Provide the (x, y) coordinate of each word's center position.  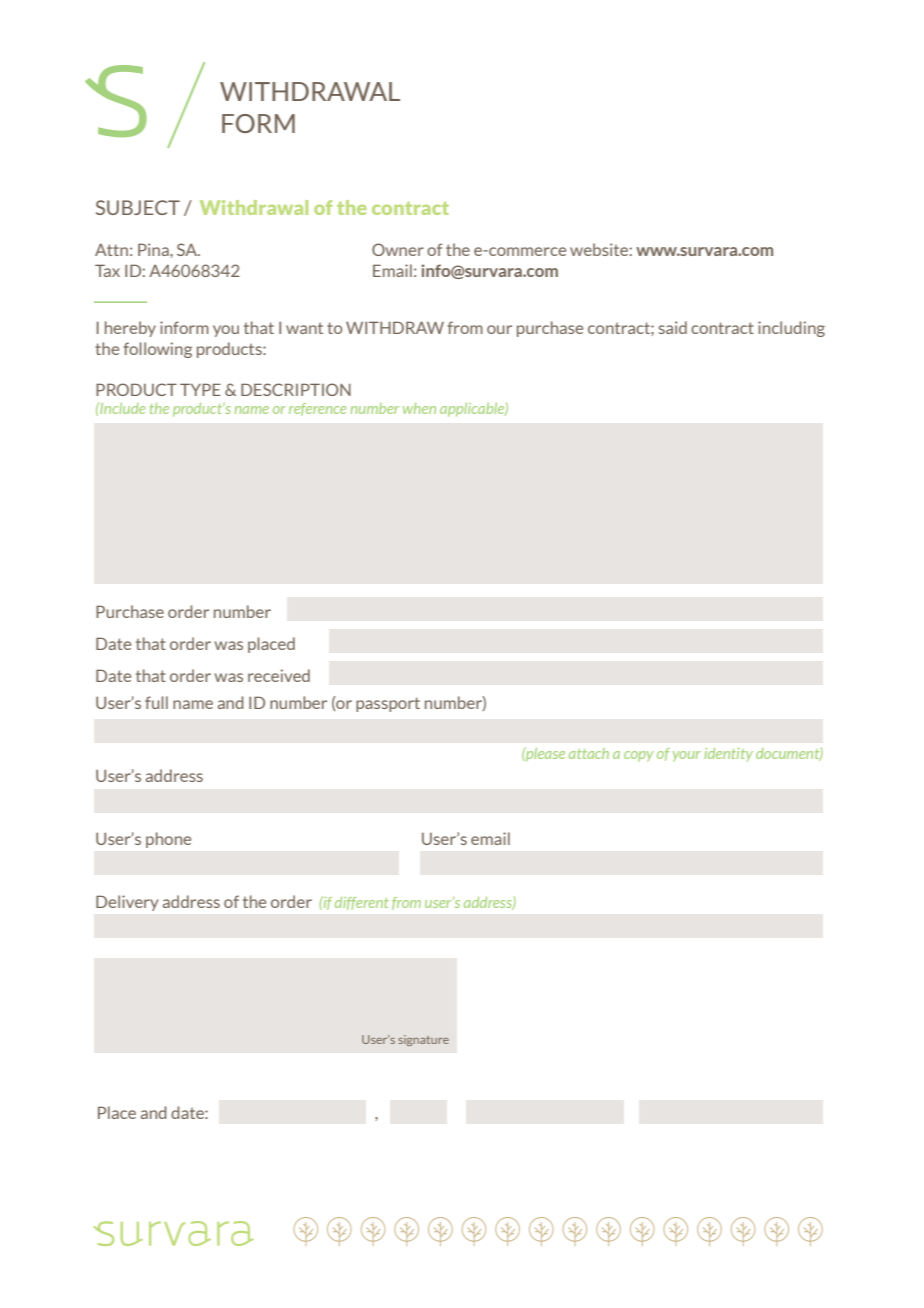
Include (121, 408)
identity (728, 755)
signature (423, 1040)
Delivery (127, 903)
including (791, 329)
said (673, 327)
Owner (398, 249)
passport (388, 704)
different (362, 903)
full (156, 702)
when (419, 408)
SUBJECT (138, 207)
